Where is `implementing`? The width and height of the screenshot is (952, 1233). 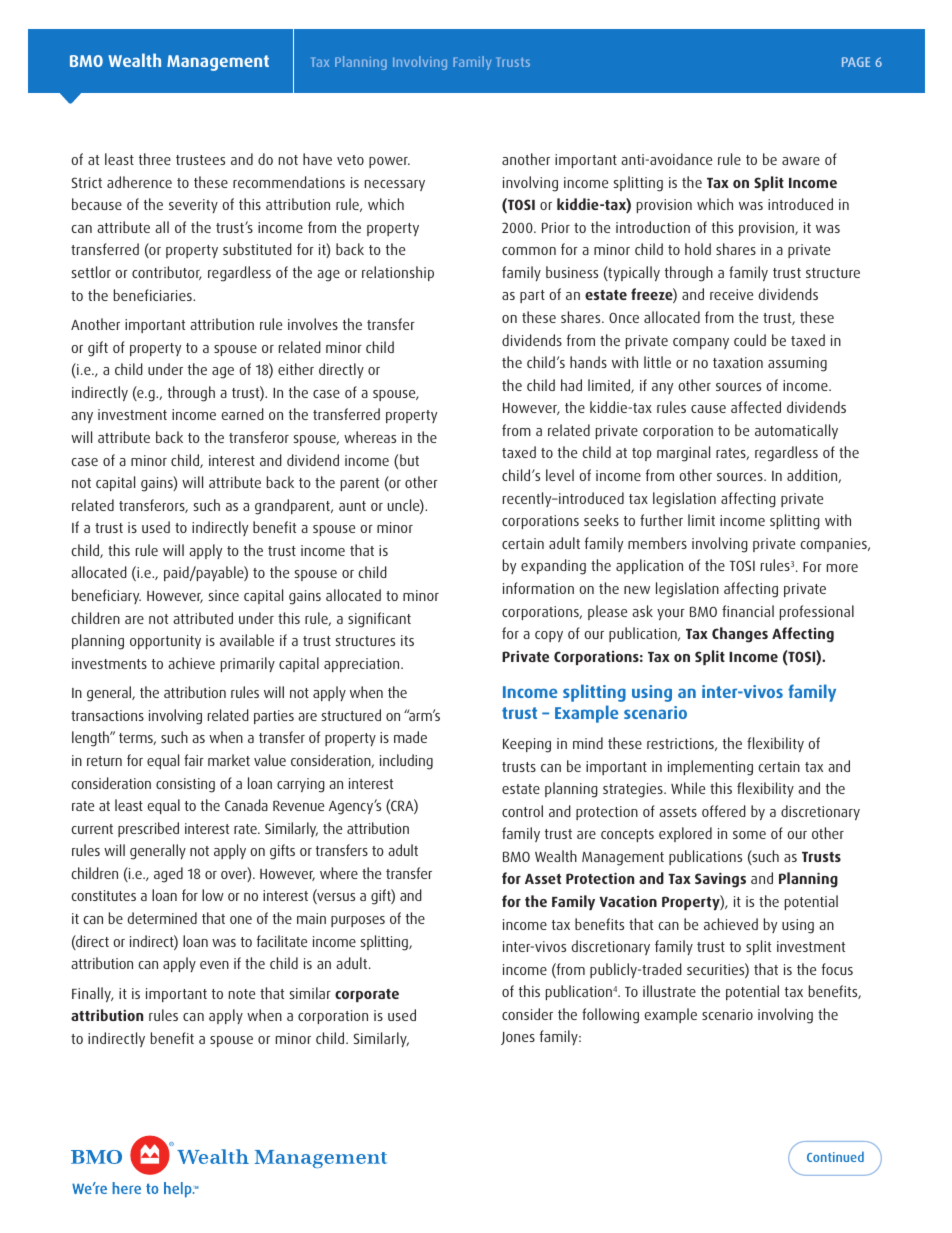 implementing is located at coordinates (710, 768).
